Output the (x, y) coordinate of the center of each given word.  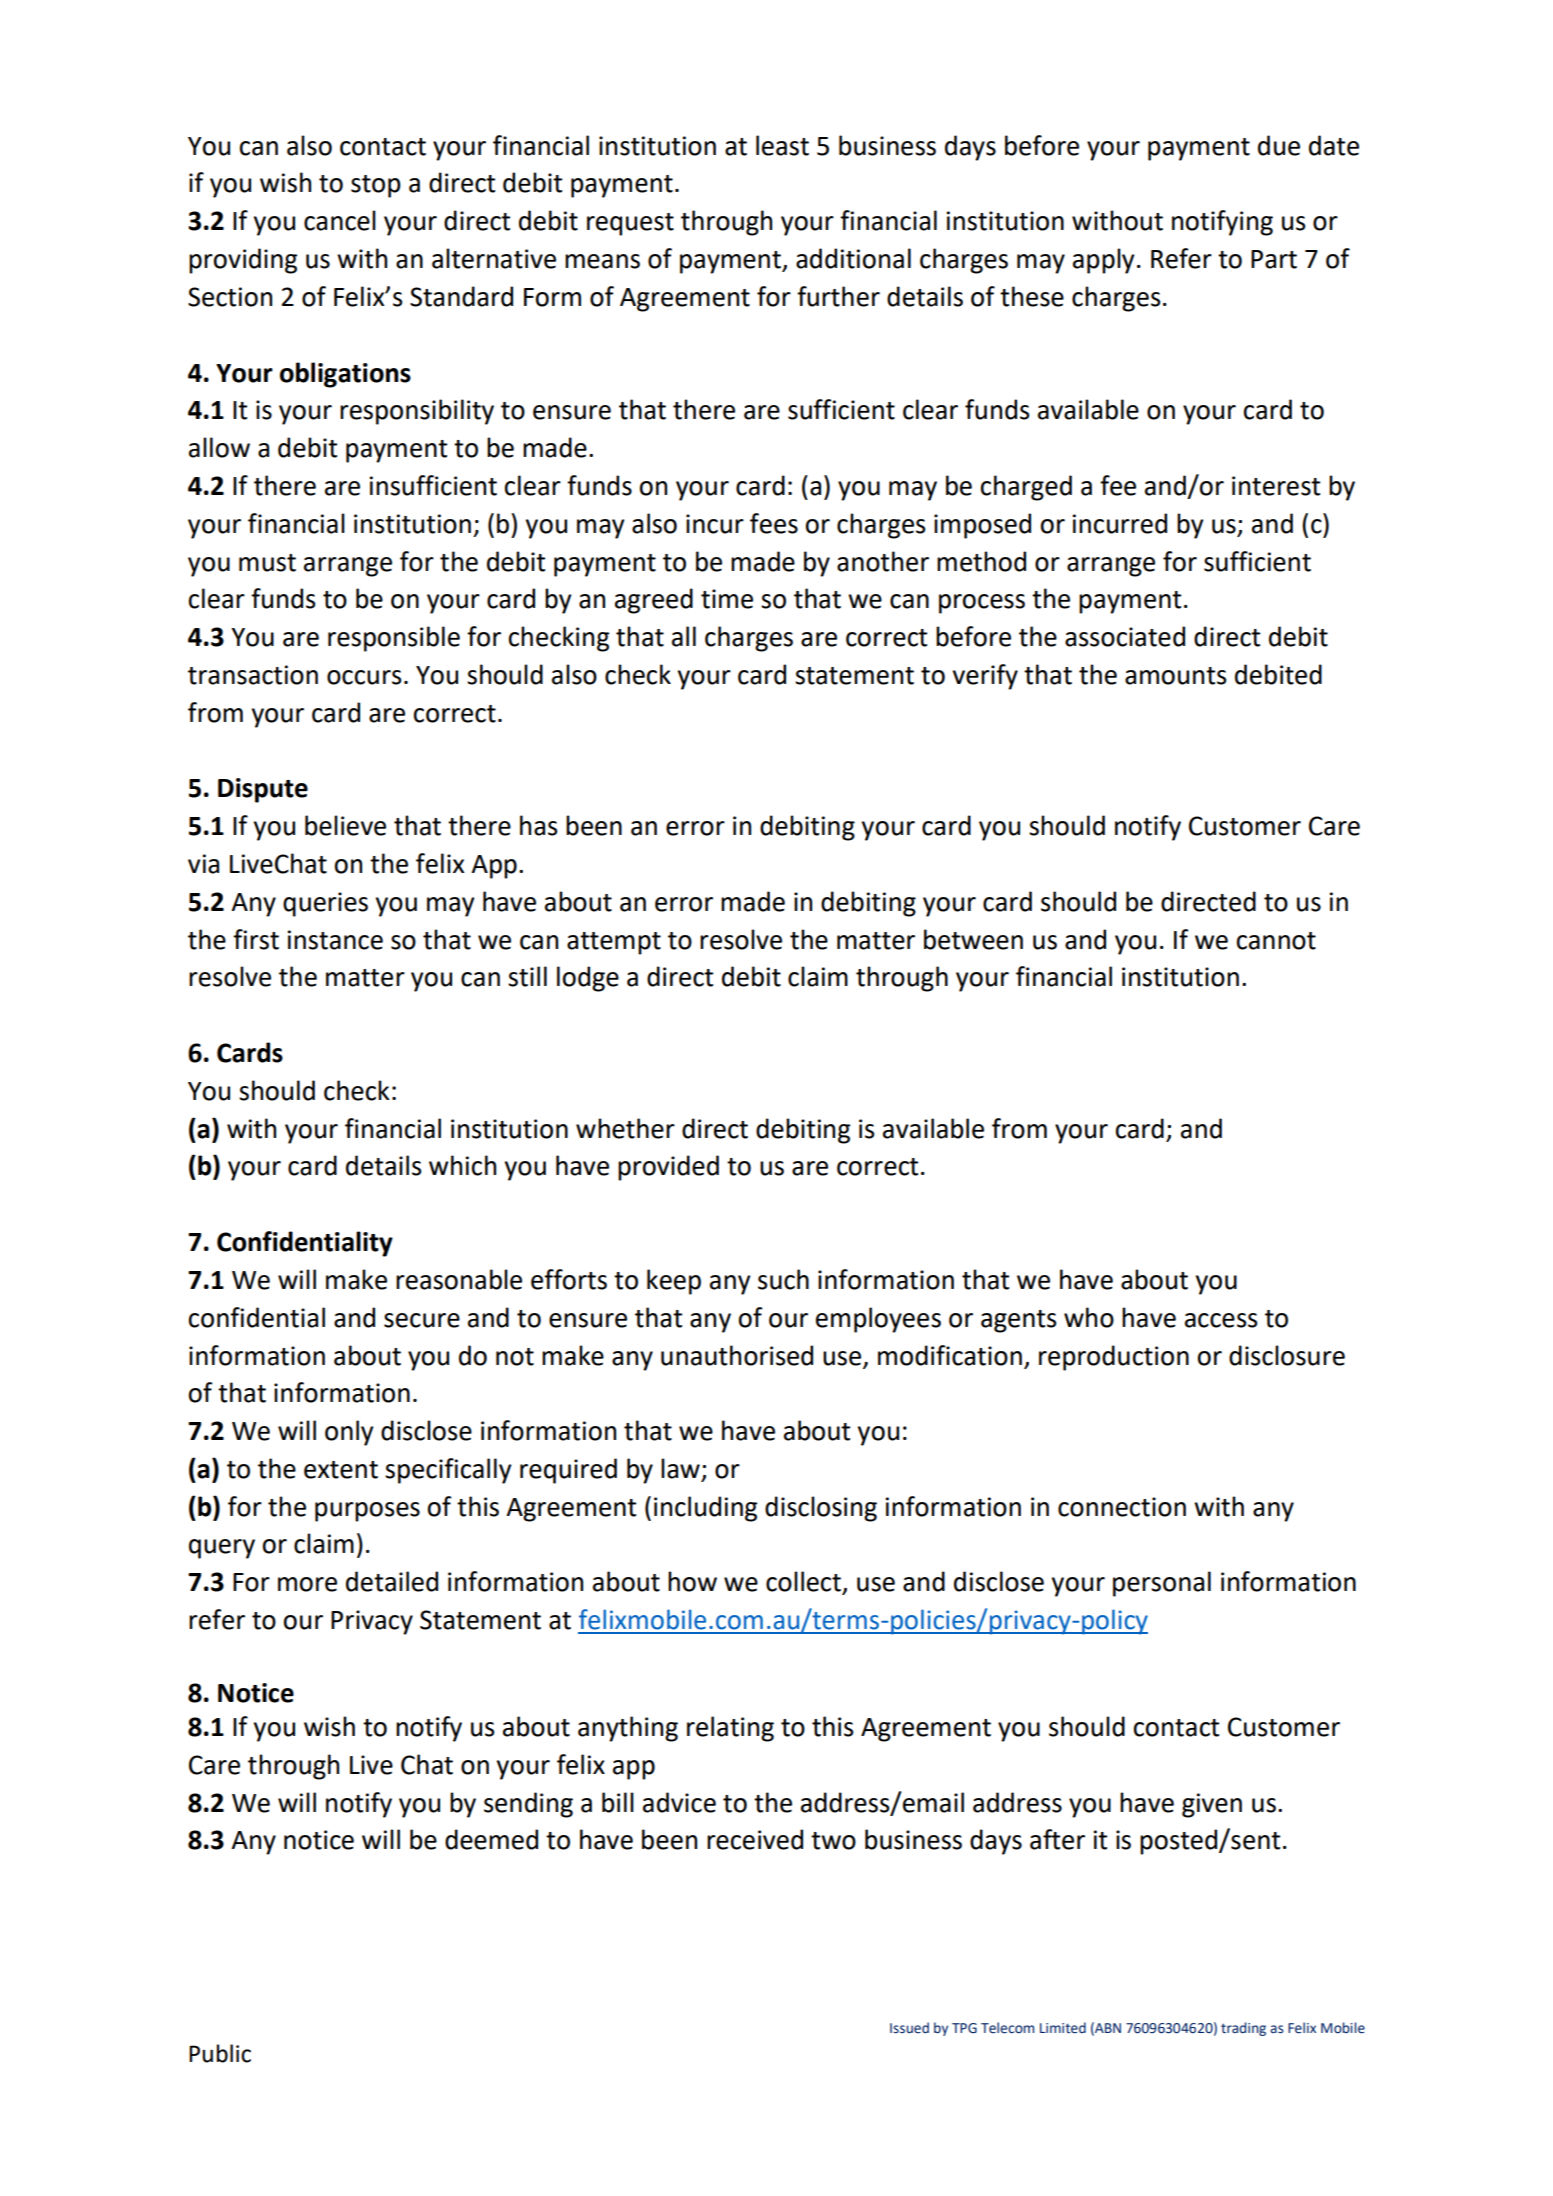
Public (220, 2053)
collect (804, 1582)
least (782, 145)
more (307, 1584)
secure (422, 1320)
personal (1162, 1584)
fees (774, 523)
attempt (614, 943)
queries (325, 904)
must (267, 563)
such (783, 1279)
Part (1274, 259)
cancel (340, 220)
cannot (1276, 941)
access (1221, 1320)
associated (1125, 636)
